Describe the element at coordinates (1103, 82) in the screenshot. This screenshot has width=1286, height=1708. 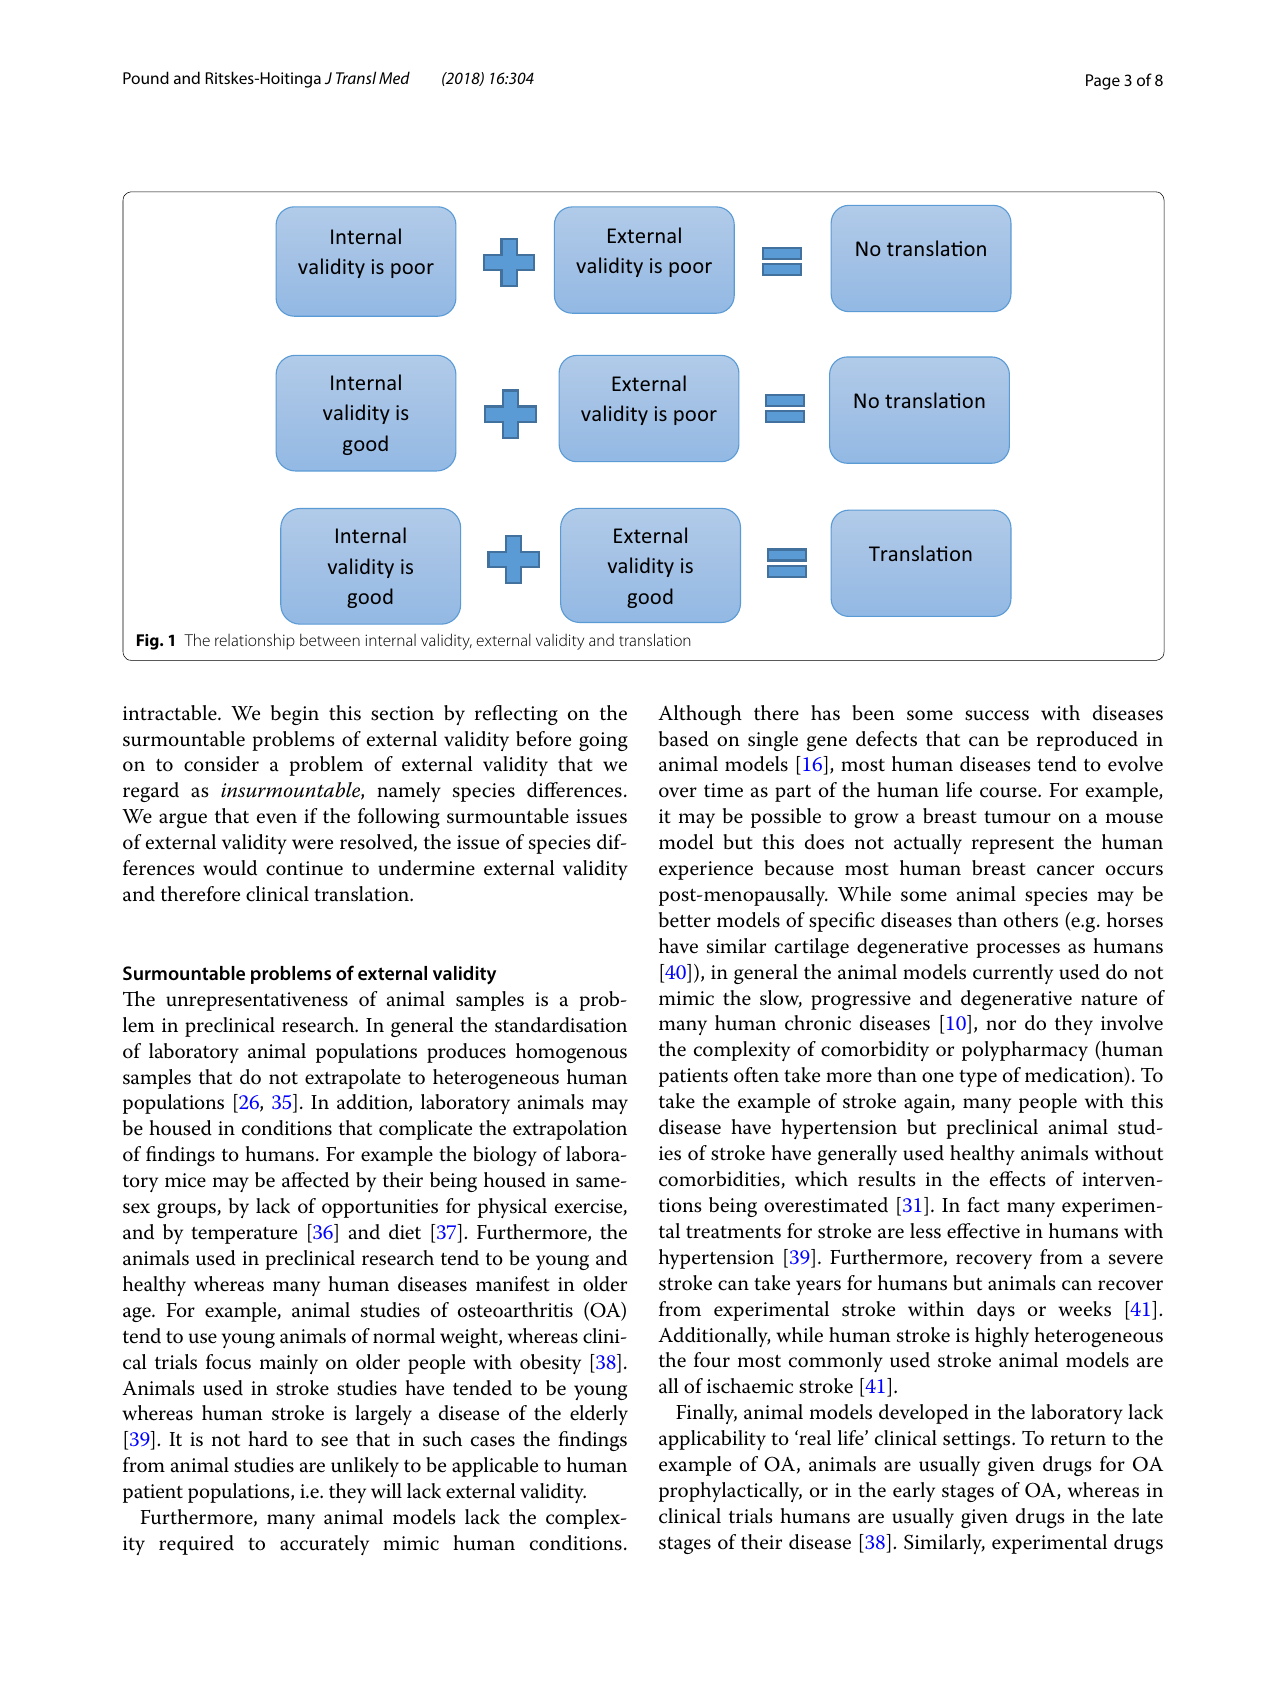
I see `Page` at that location.
